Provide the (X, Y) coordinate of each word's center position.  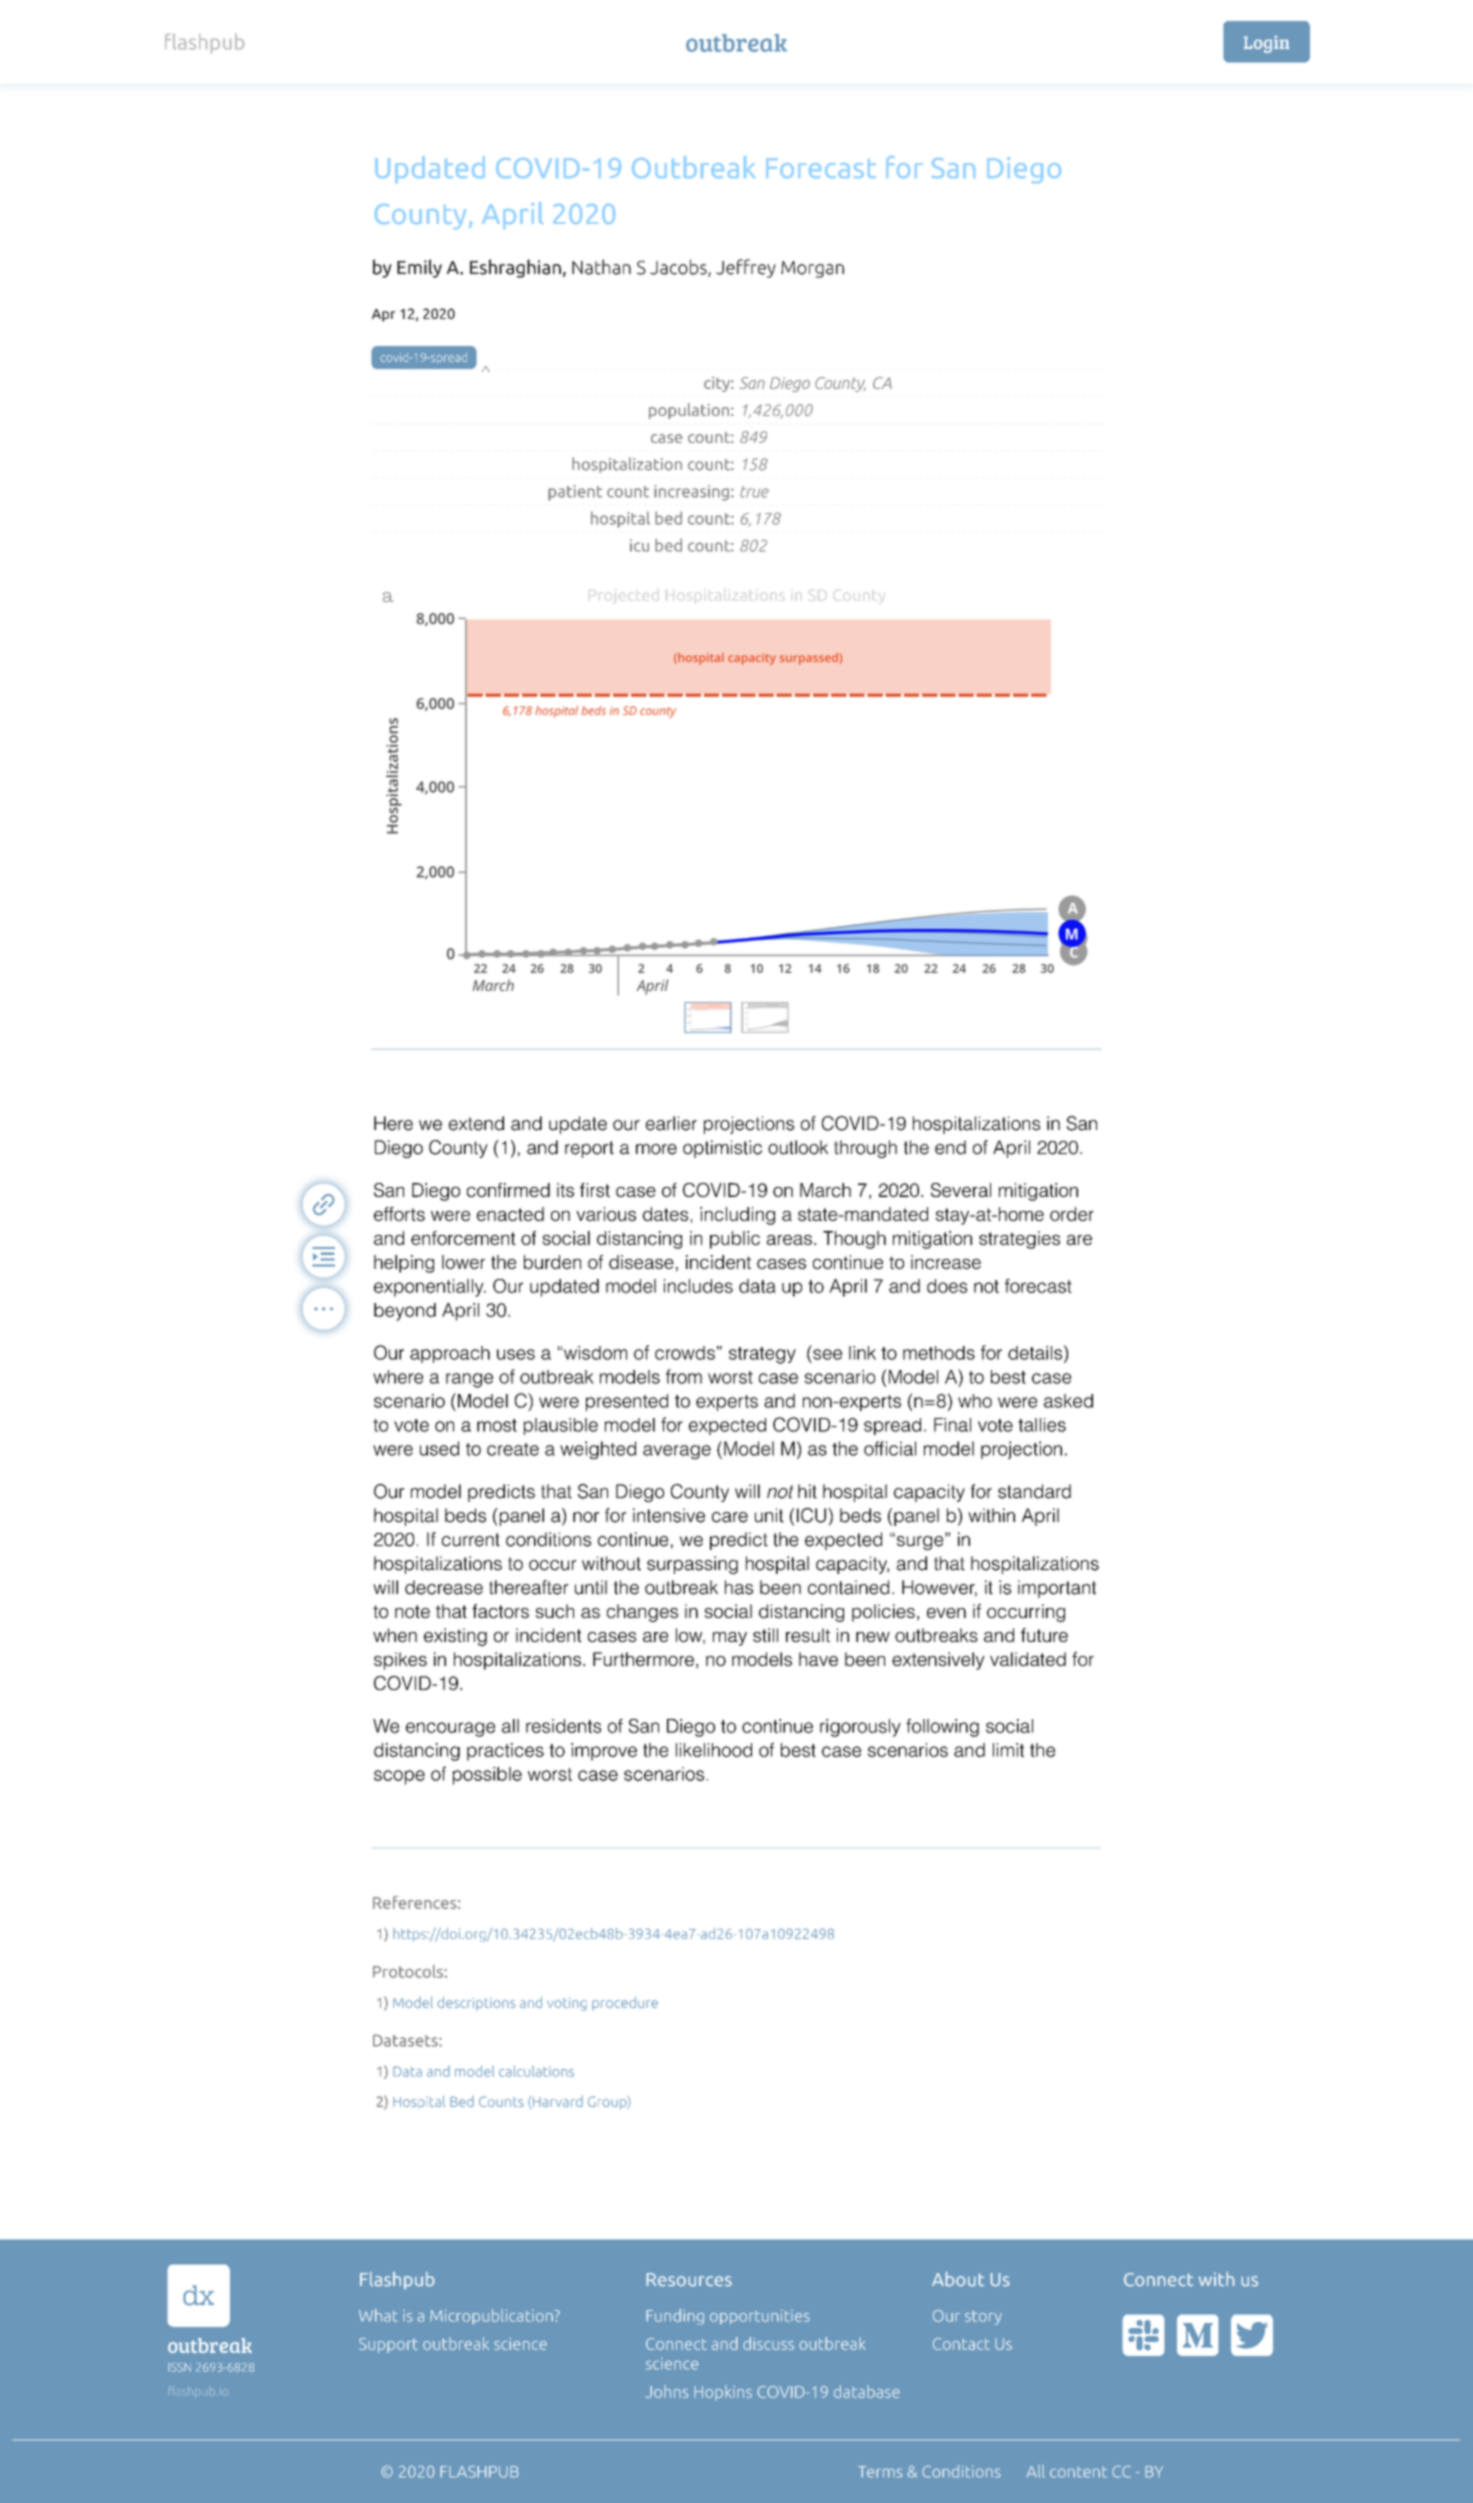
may (730, 1639)
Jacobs (679, 268)
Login (1266, 44)
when (395, 1635)
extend (476, 1123)
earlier (671, 1123)
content (1078, 2472)
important (1057, 1589)
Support (388, 2345)
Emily (419, 268)
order (1072, 1214)
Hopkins (723, 2393)
